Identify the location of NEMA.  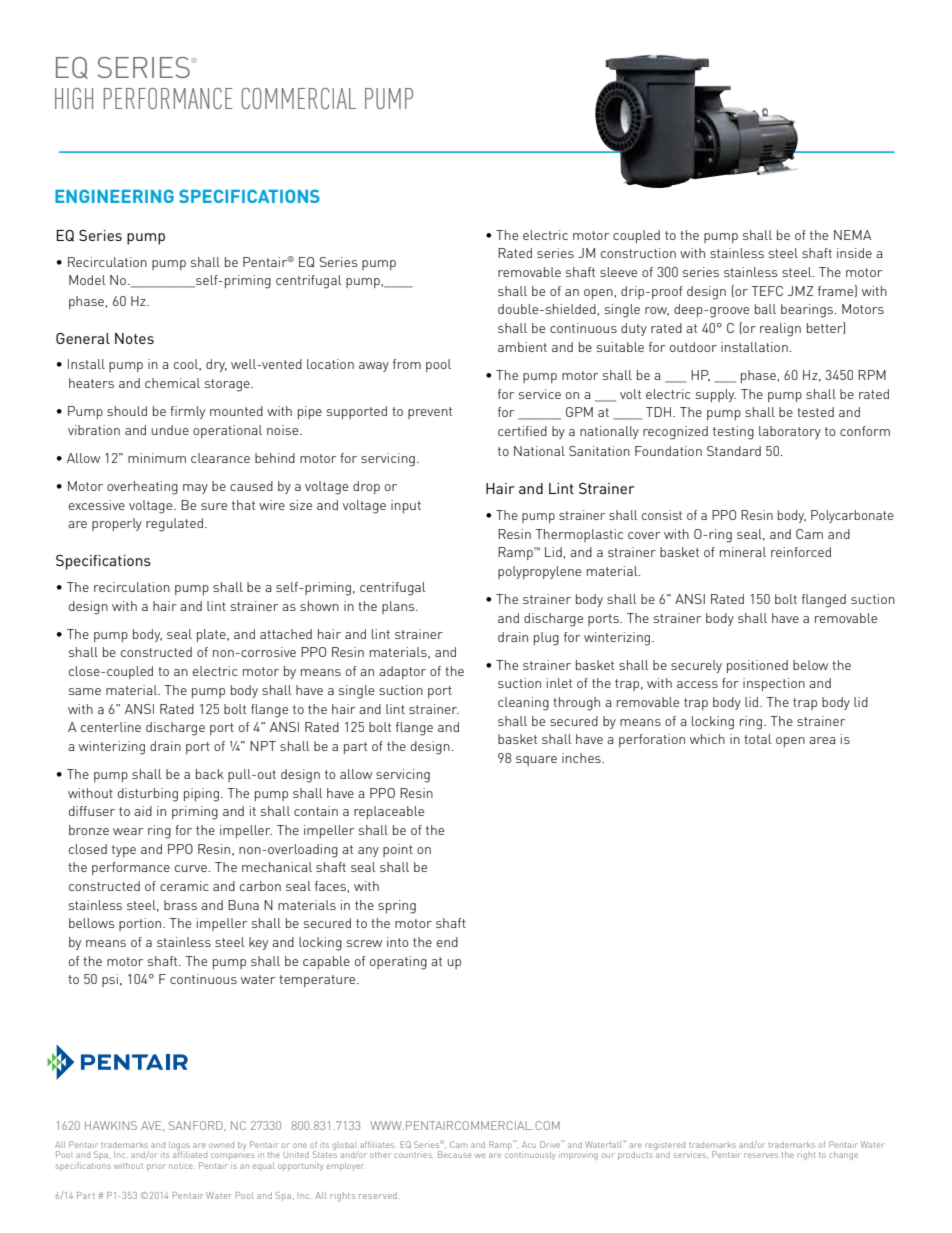
(852, 235).
